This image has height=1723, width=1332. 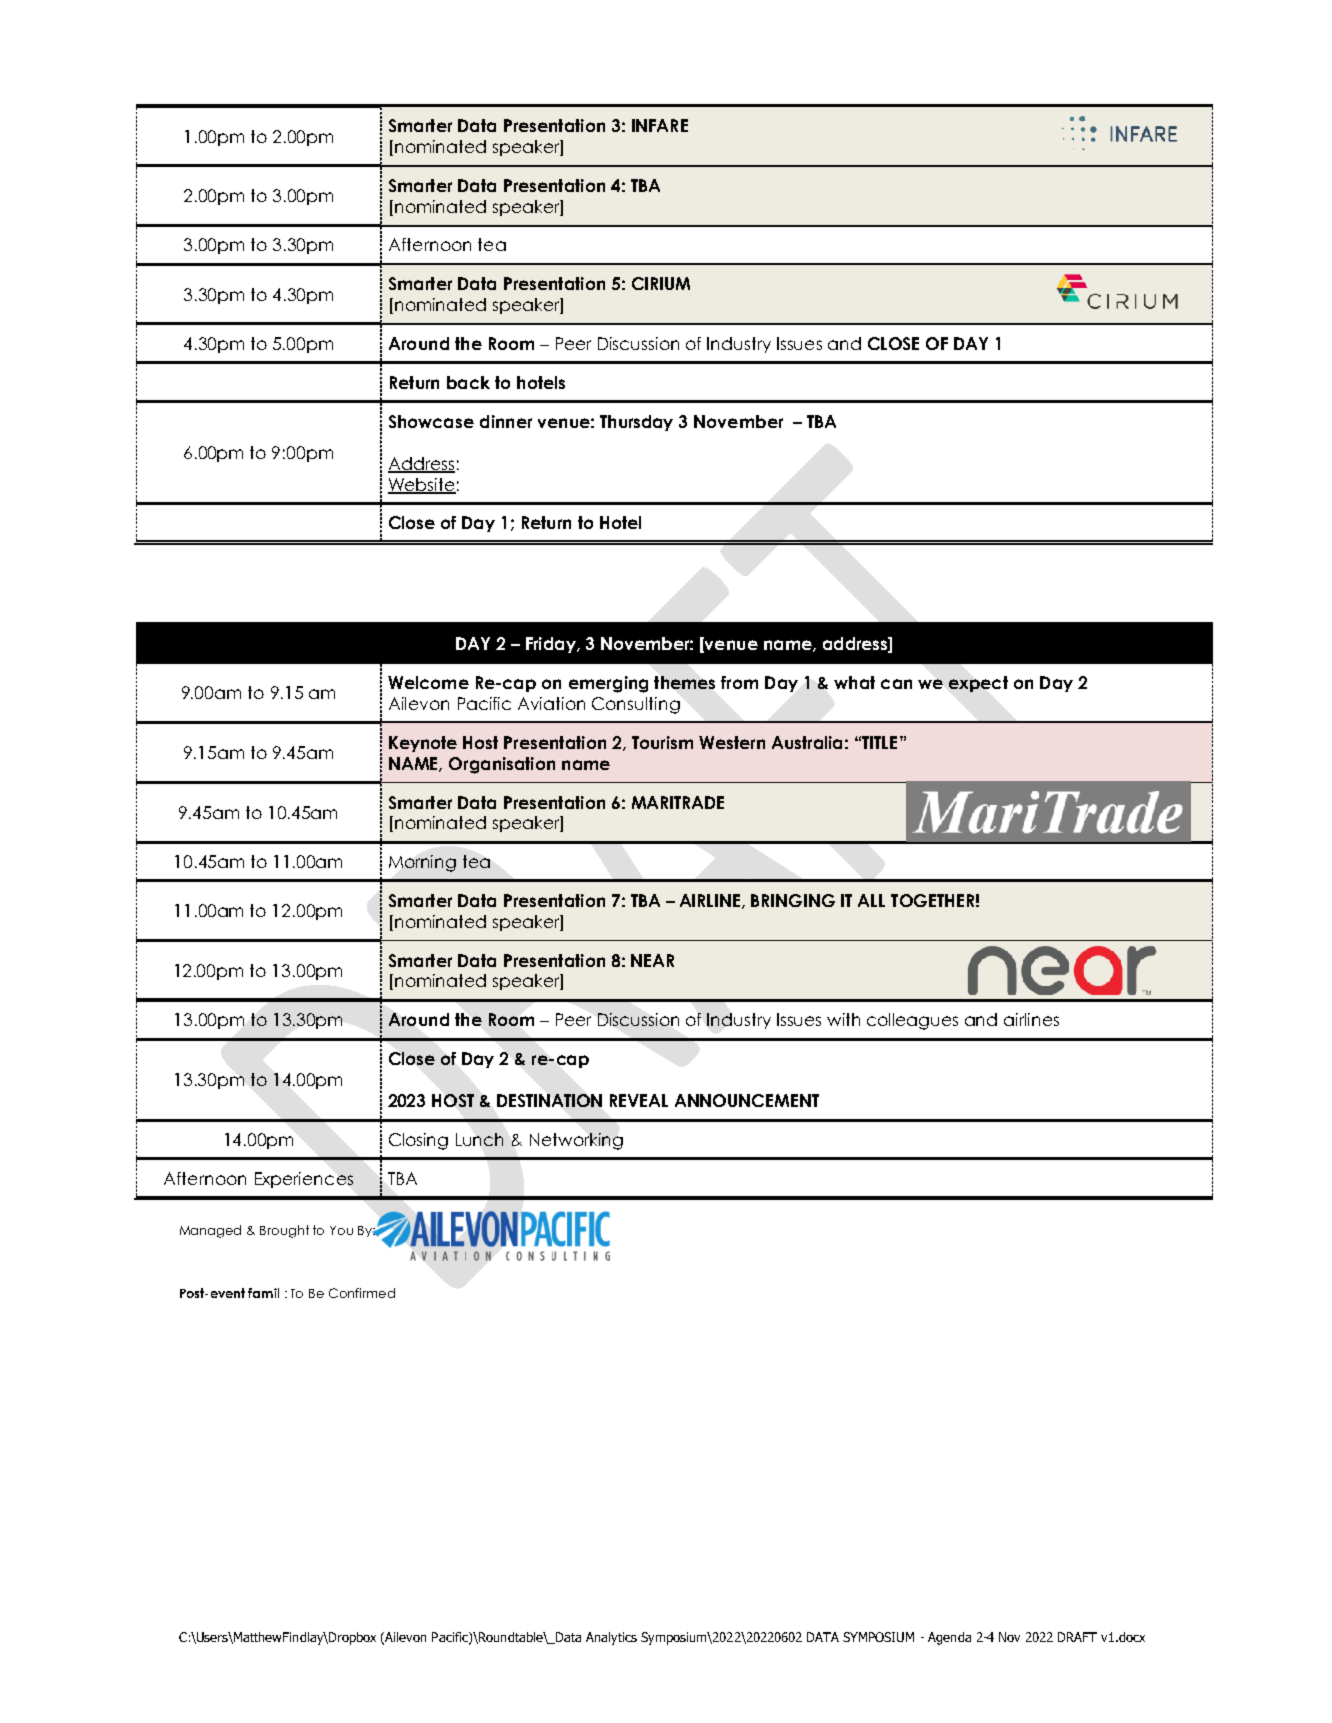 I want to click on Morning, so click(x=422, y=863).
